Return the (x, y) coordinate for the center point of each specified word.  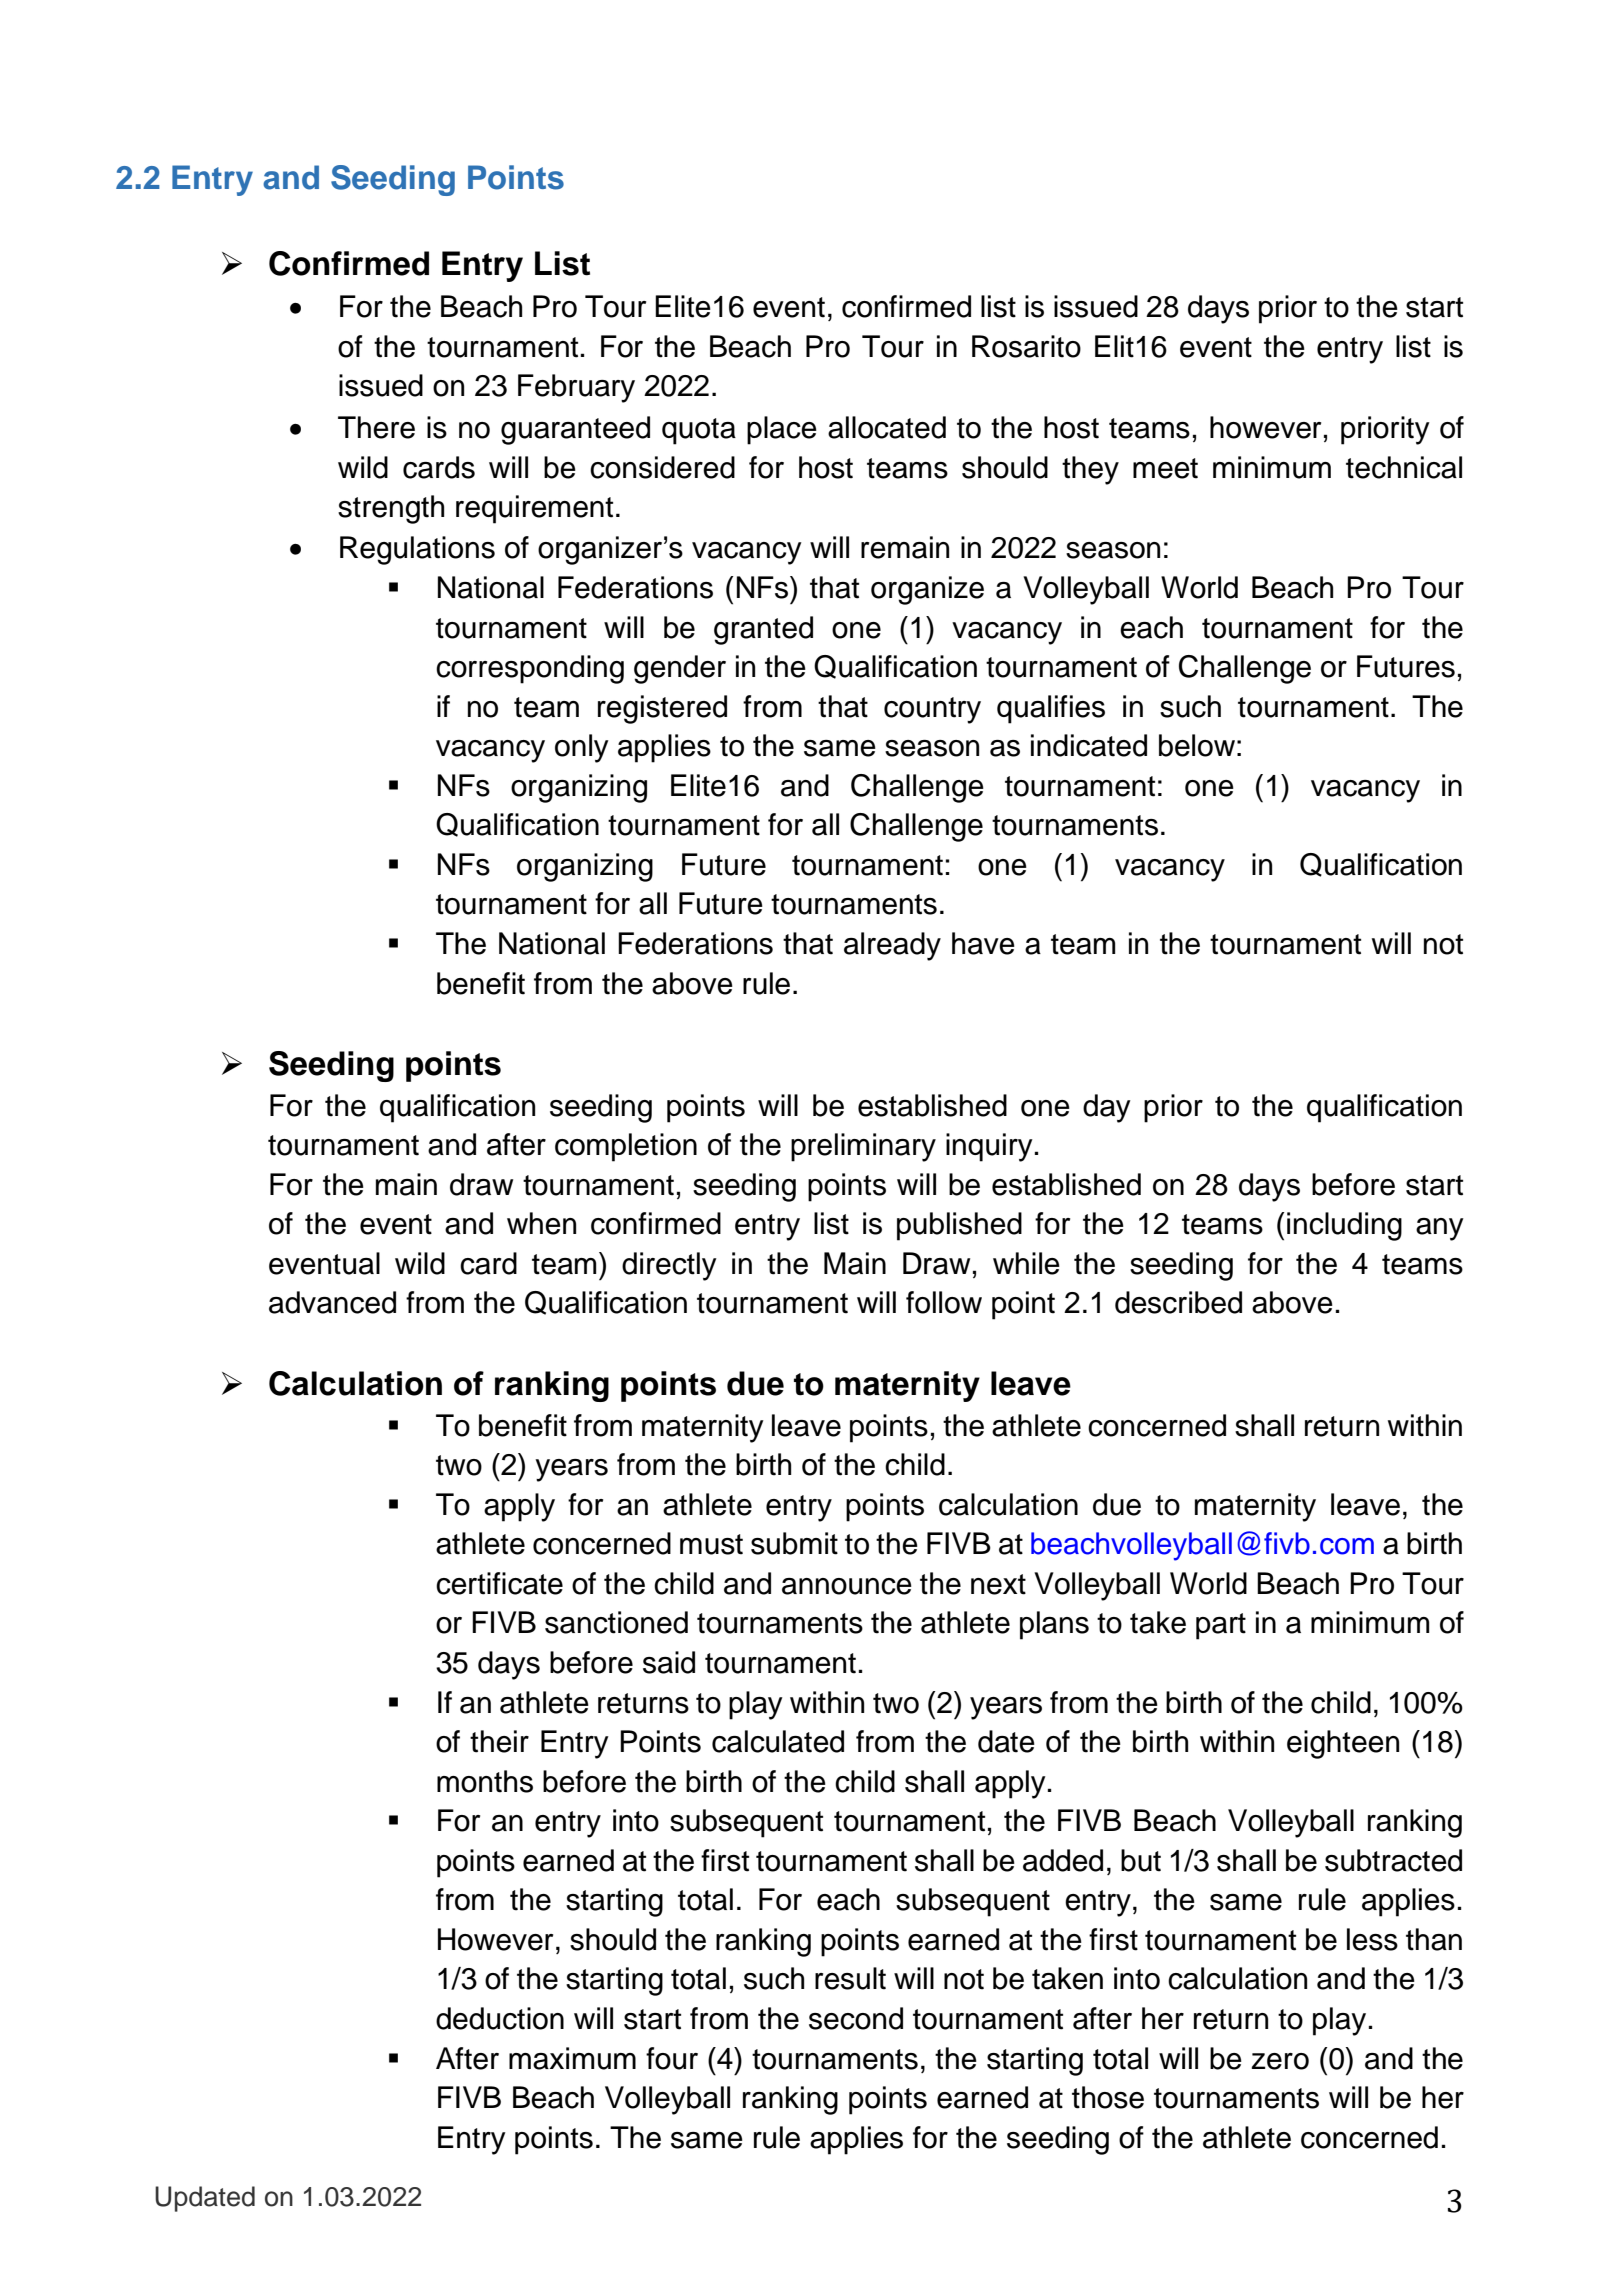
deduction (500, 2018)
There (376, 427)
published (959, 1226)
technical (1404, 467)
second (856, 2018)
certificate (499, 1583)
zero (1280, 2061)
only (582, 748)
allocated (887, 427)
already (892, 946)
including (1344, 1226)
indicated (1089, 745)
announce (847, 1586)
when (541, 1223)
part (1221, 1626)
